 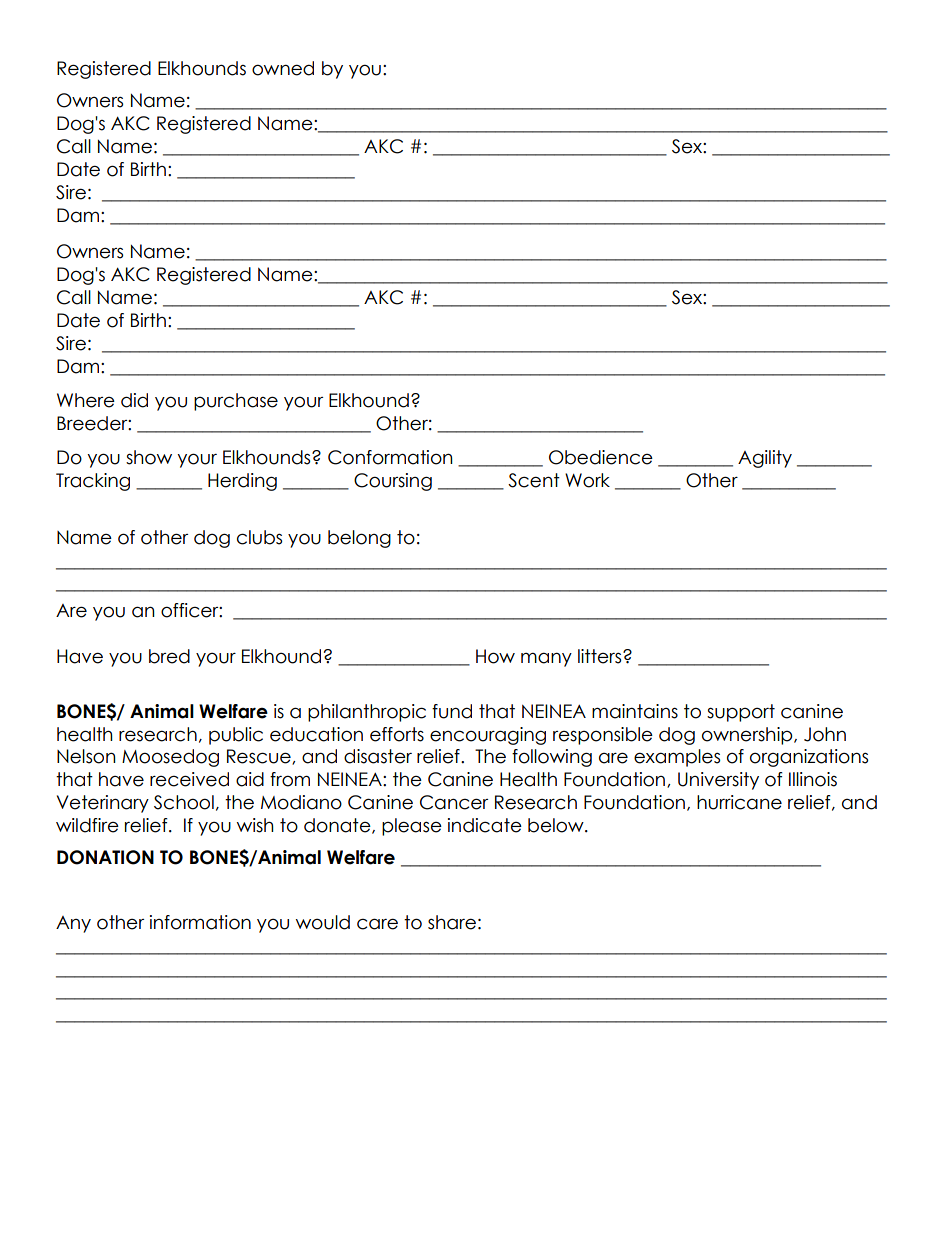 I want to click on did, so click(x=134, y=400).
